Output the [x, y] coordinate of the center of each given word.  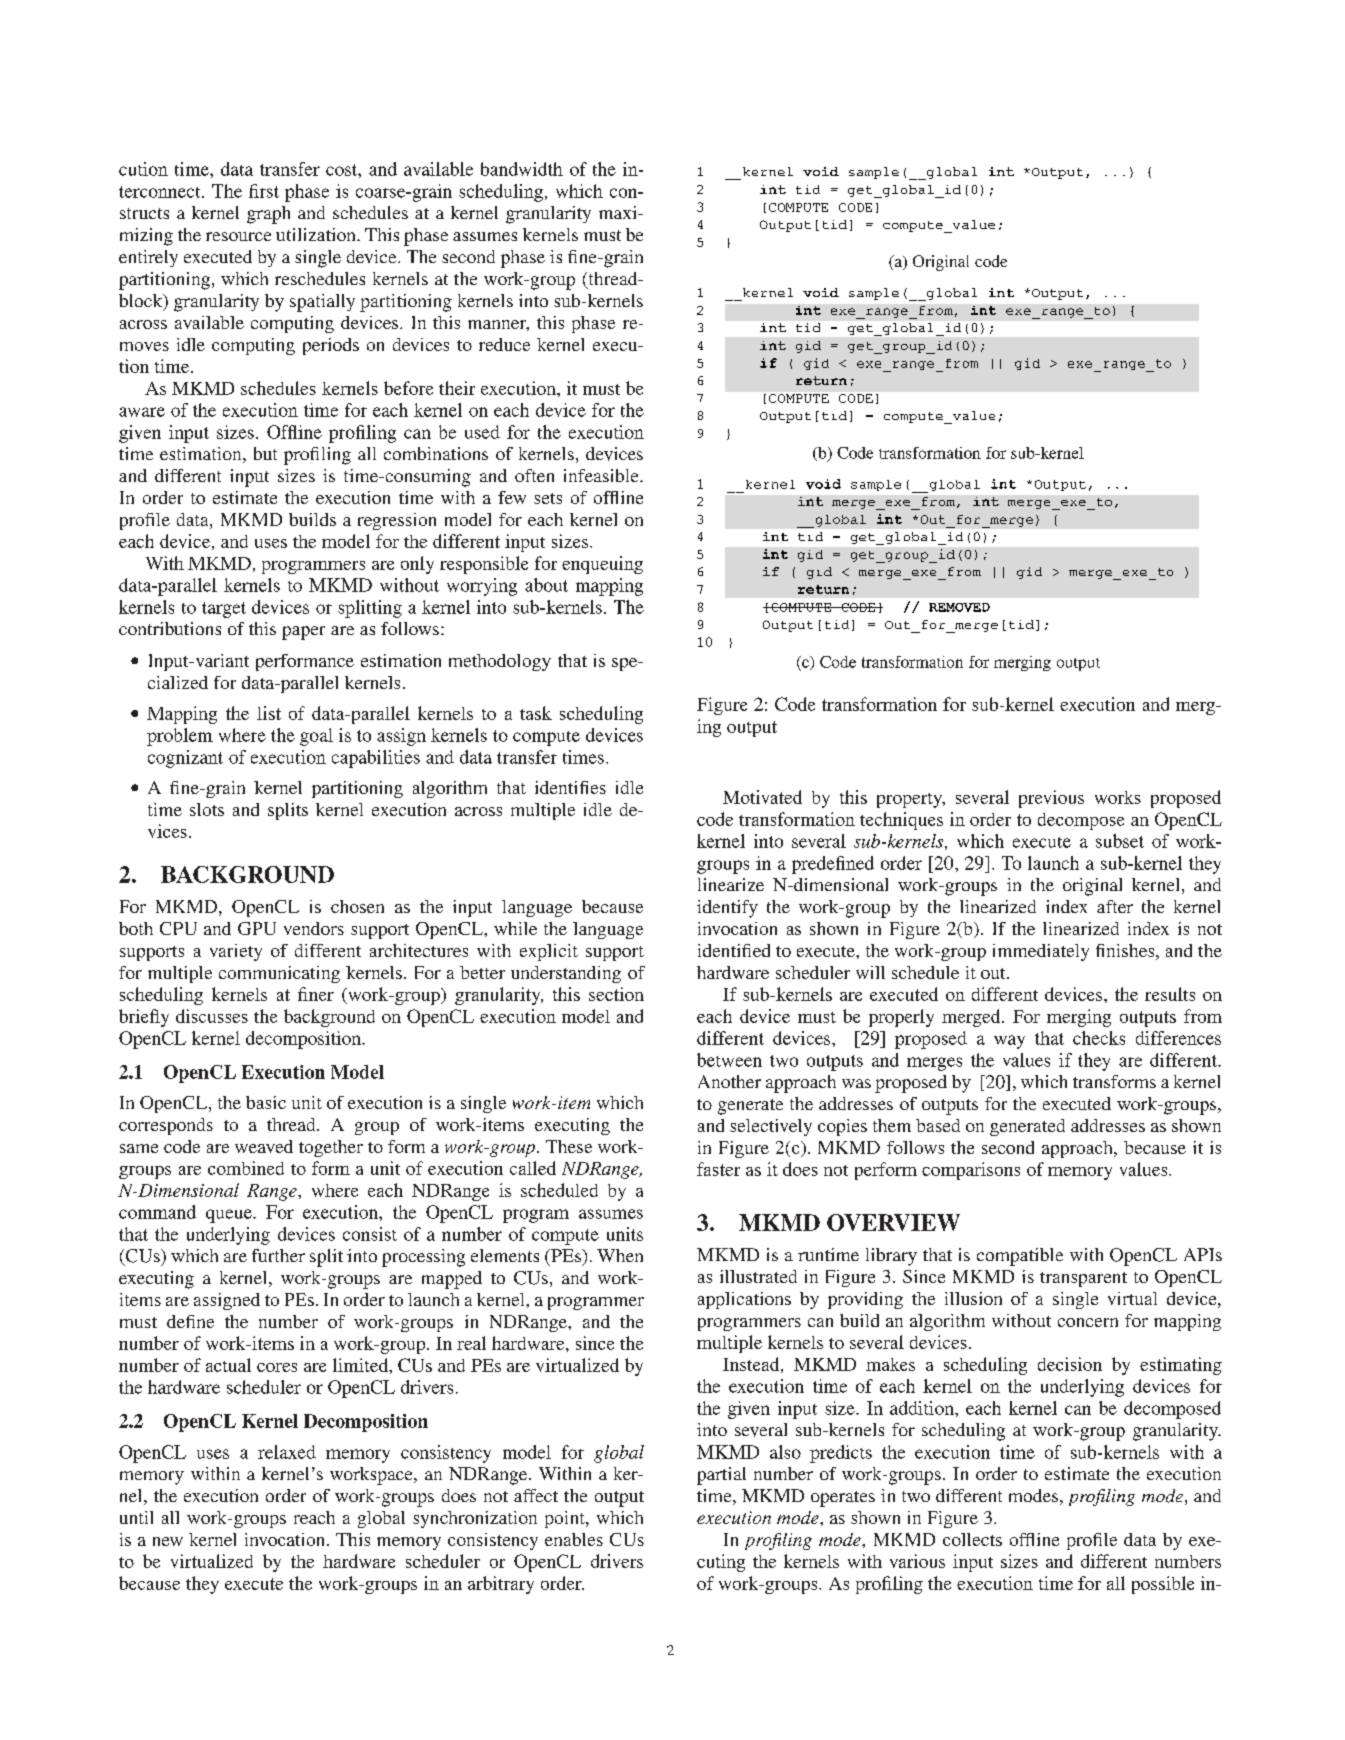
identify [727, 909]
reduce [504, 344]
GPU [257, 928]
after [1115, 906]
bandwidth [522, 169]
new [168, 1541]
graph [268, 215]
